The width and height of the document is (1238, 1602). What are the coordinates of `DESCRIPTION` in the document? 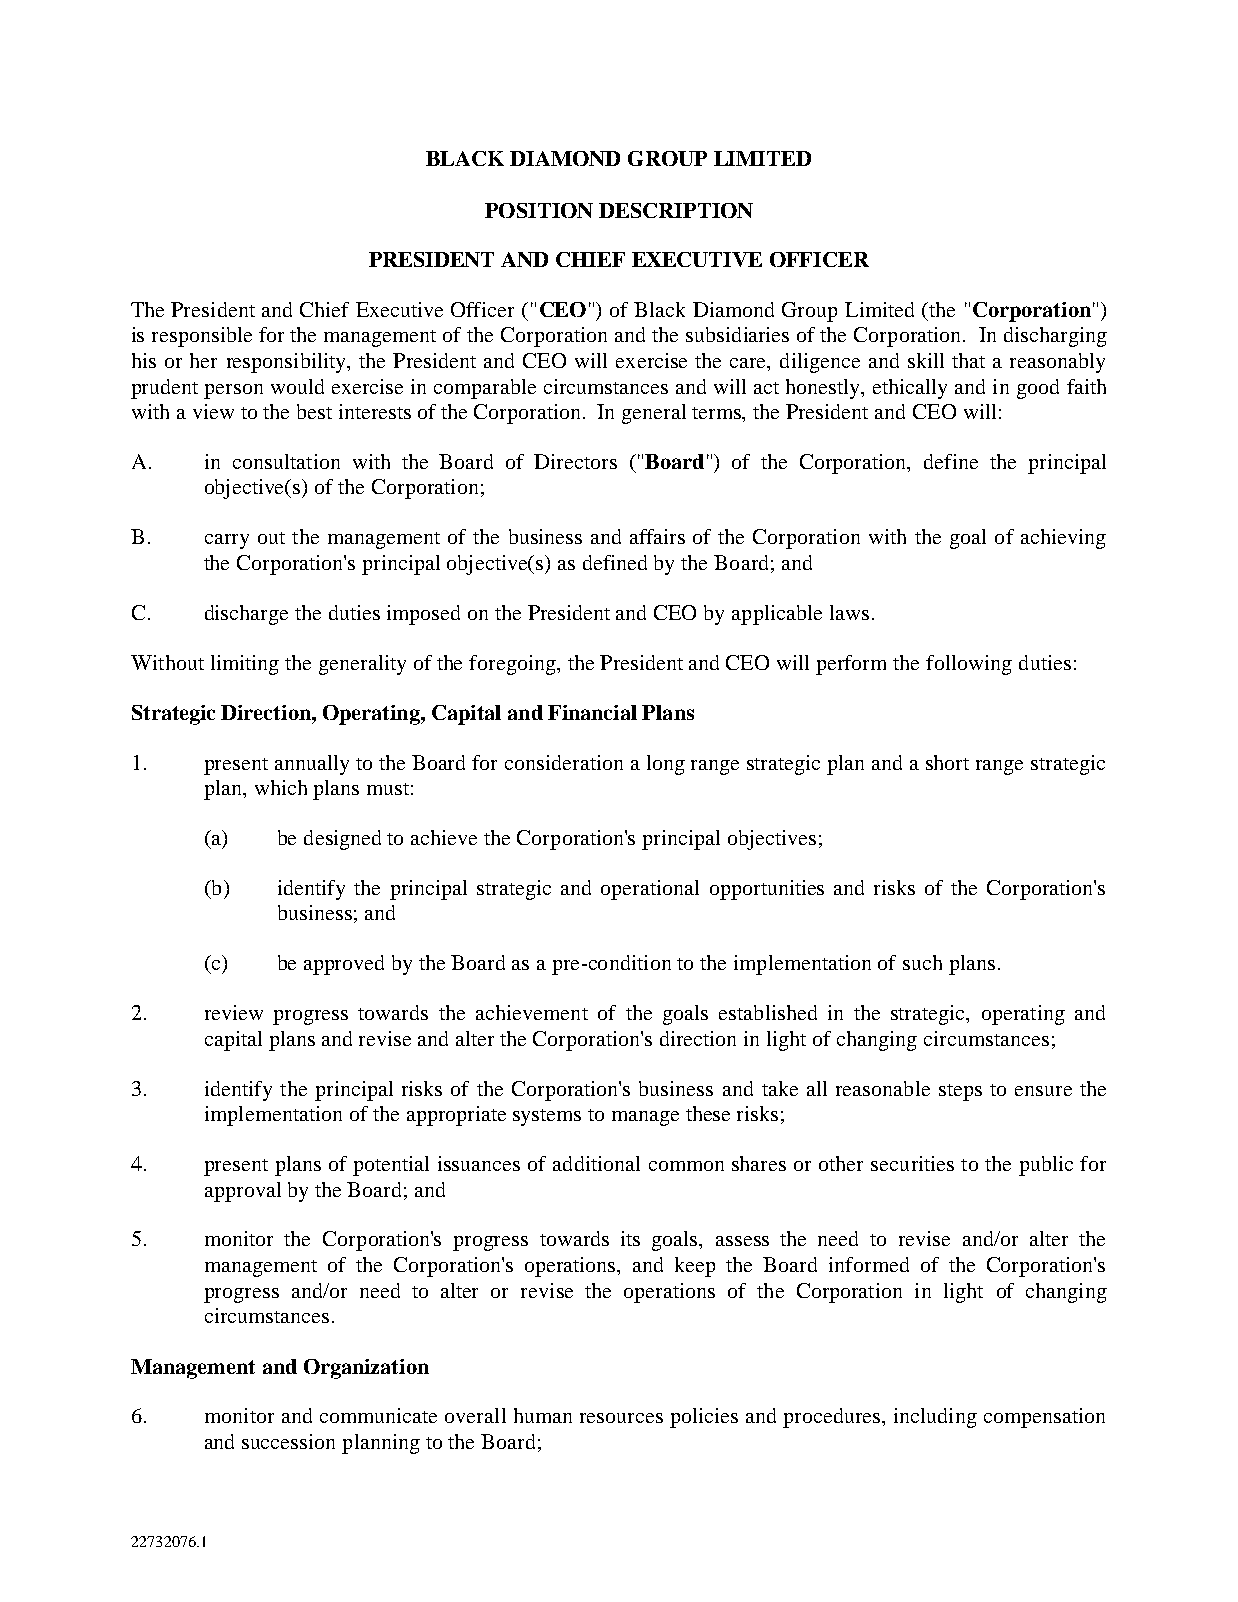 It's located at (676, 210).
